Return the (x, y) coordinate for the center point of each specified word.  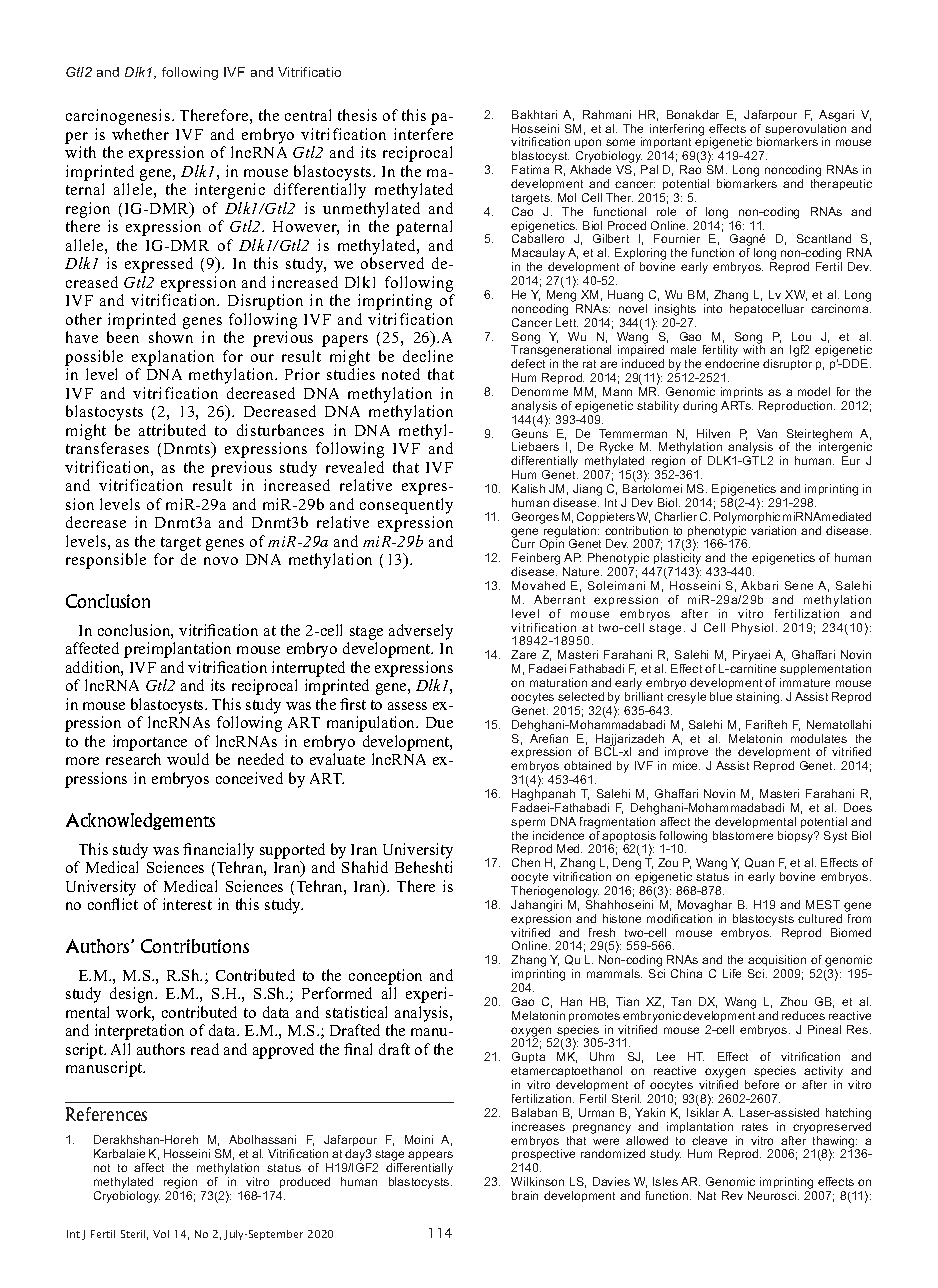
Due (439, 722)
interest (187, 904)
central (308, 115)
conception (385, 978)
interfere (423, 134)
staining (759, 698)
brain (525, 1195)
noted (401, 374)
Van (767, 433)
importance (150, 743)
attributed (172, 430)
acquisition (777, 962)
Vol (161, 1234)
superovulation (805, 131)
